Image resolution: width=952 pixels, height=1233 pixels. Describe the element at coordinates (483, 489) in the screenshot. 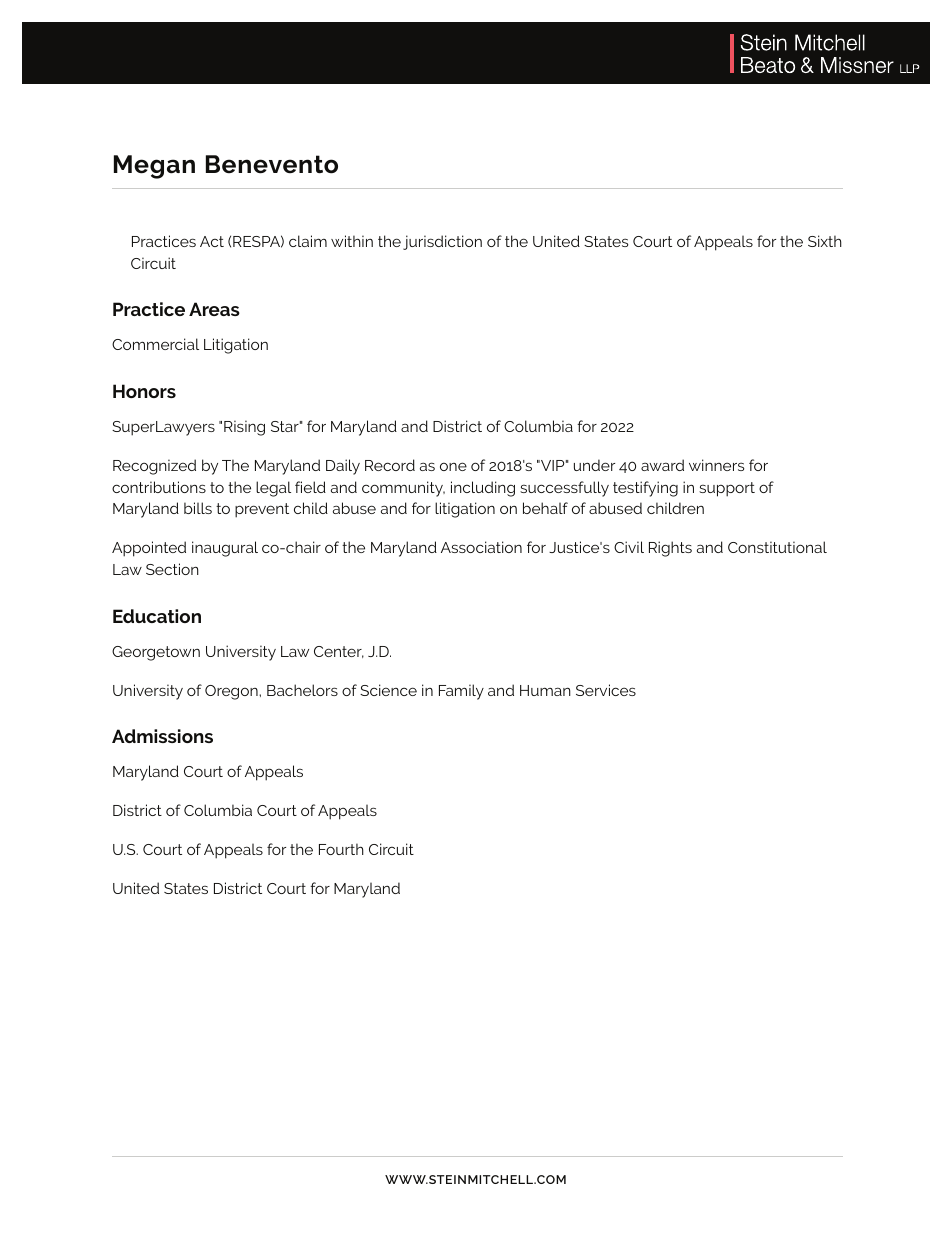

I see `including` at that location.
